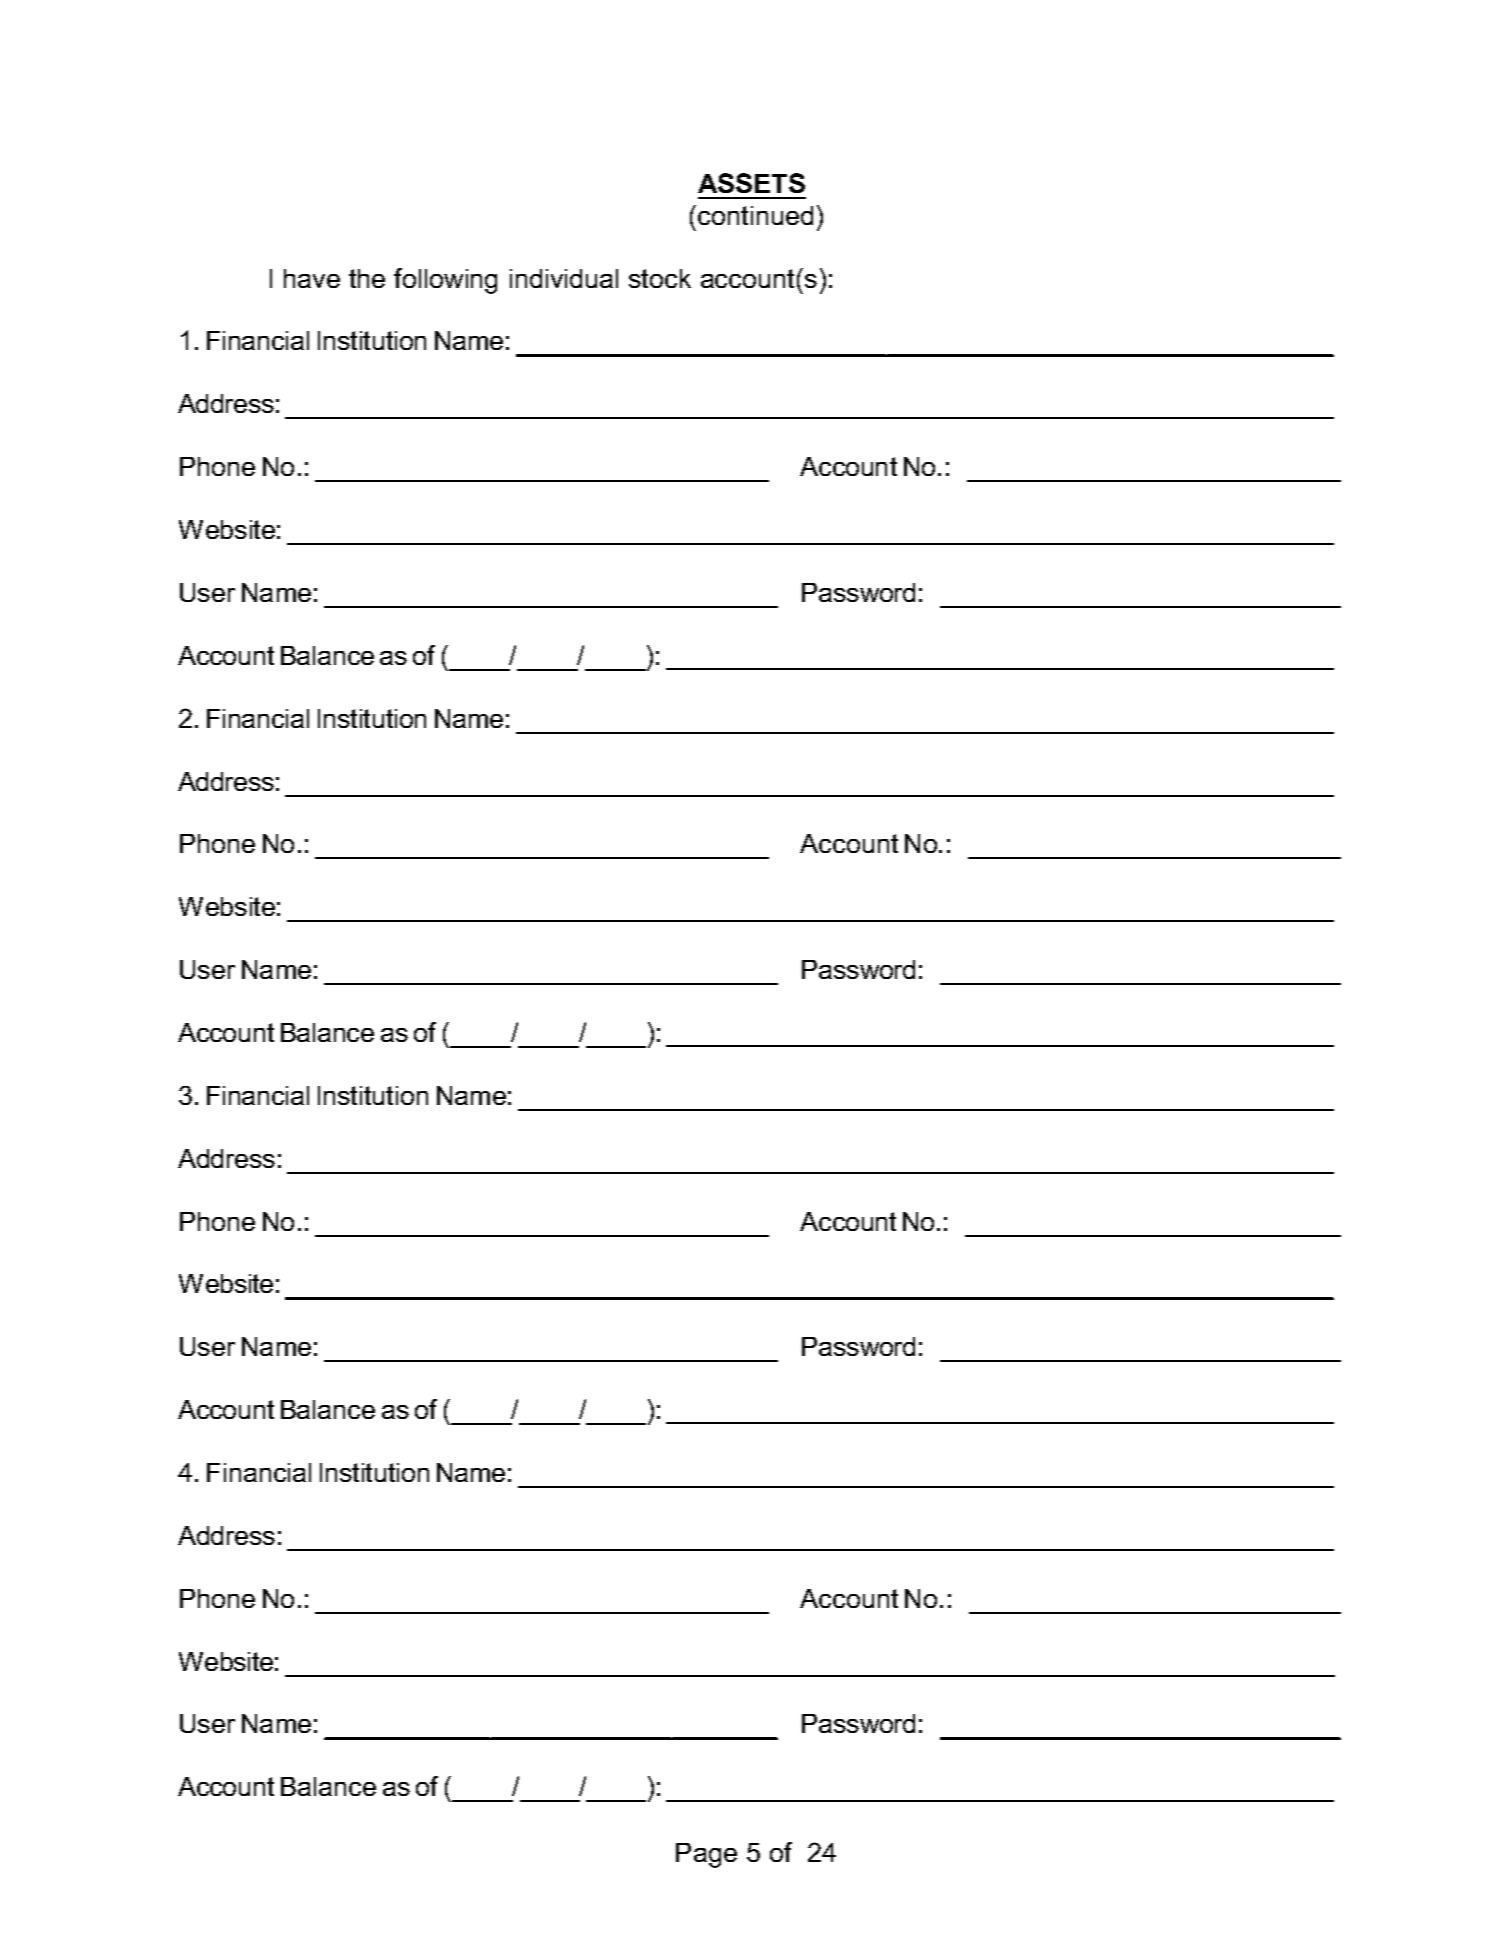 This document has width=1512, height=1957. Describe the element at coordinates (445, 281) in the document. I see `following` at that location.
